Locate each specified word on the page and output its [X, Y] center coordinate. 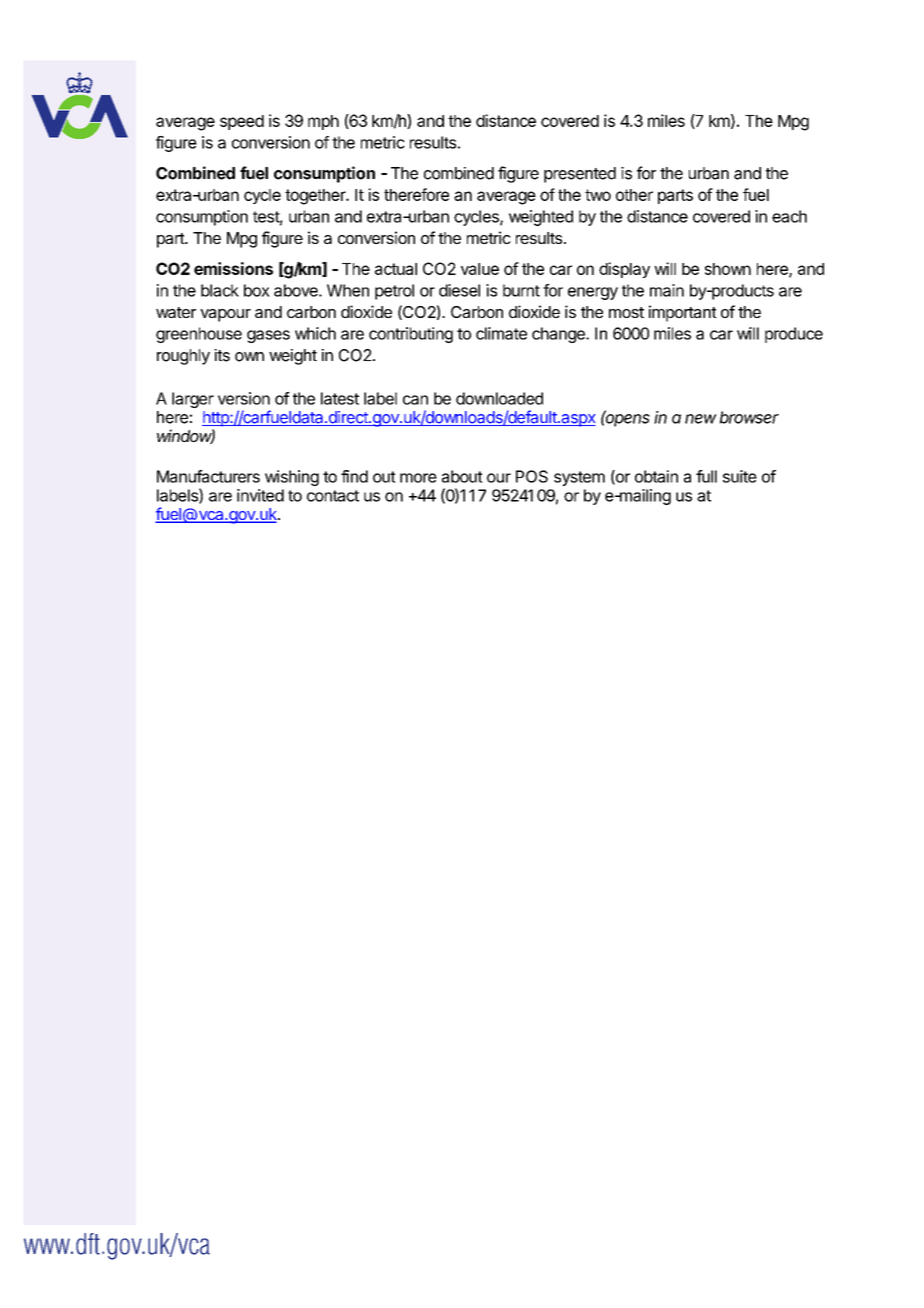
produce [794, 335]
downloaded [499, 398]
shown [728, 269]
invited [260, 495]
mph [323, 122]
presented [580, 175]
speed [242, 122]
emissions [233, 268]
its [222, 355]
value [480, 269]
